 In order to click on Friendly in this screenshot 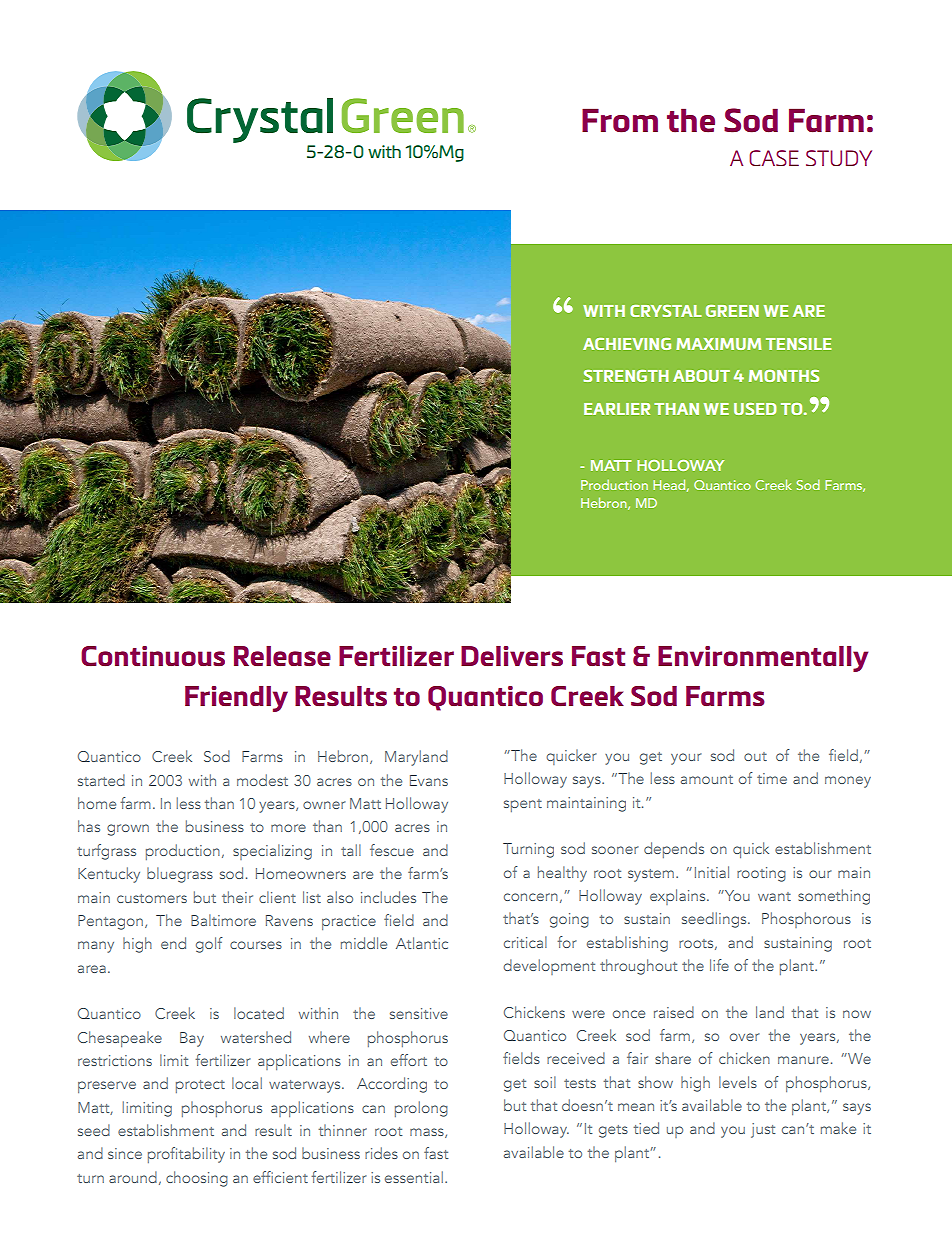, I will do `click(236, 699)`.
